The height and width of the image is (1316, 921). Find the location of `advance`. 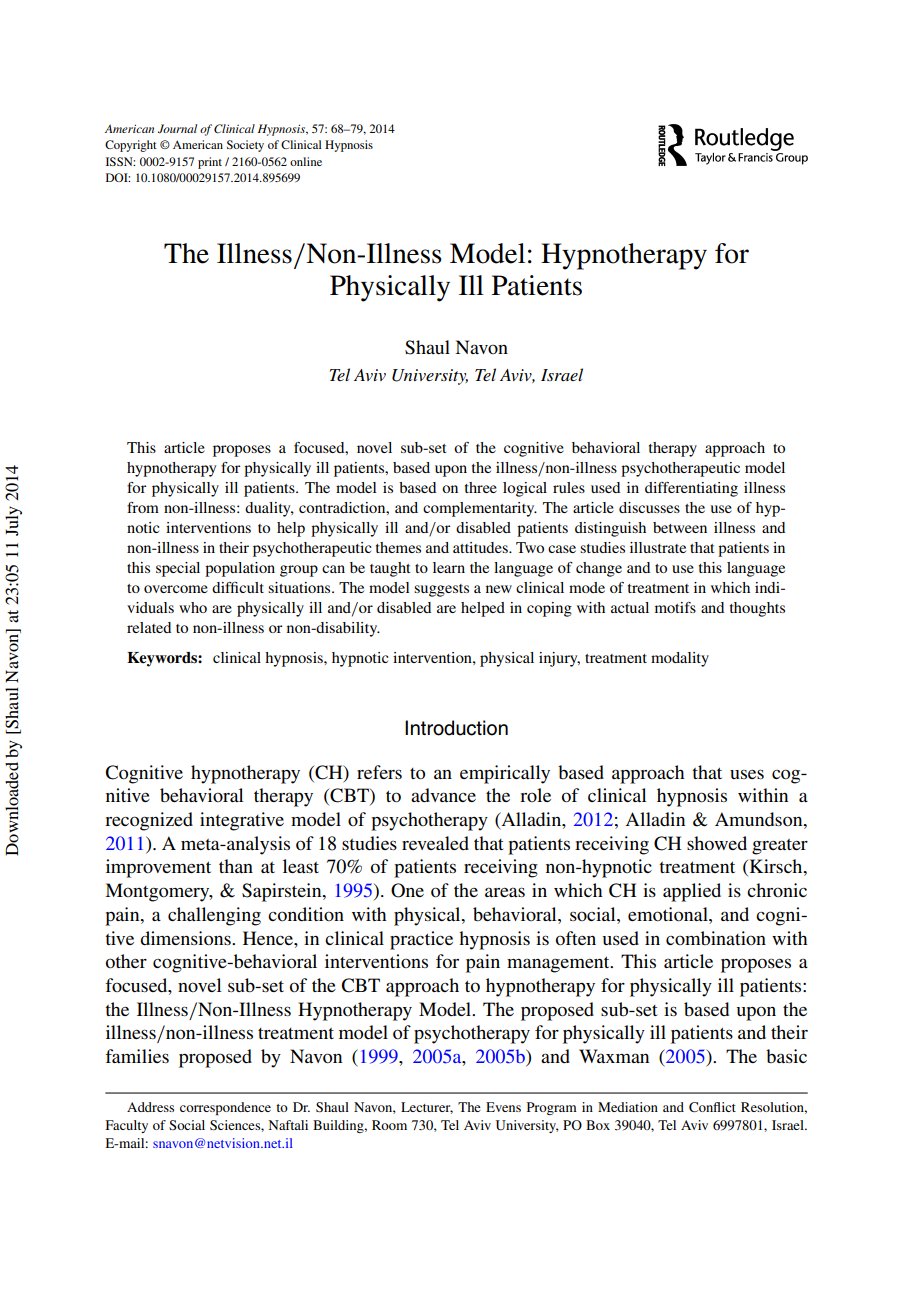

advance is located at coordinates (443, 795).
